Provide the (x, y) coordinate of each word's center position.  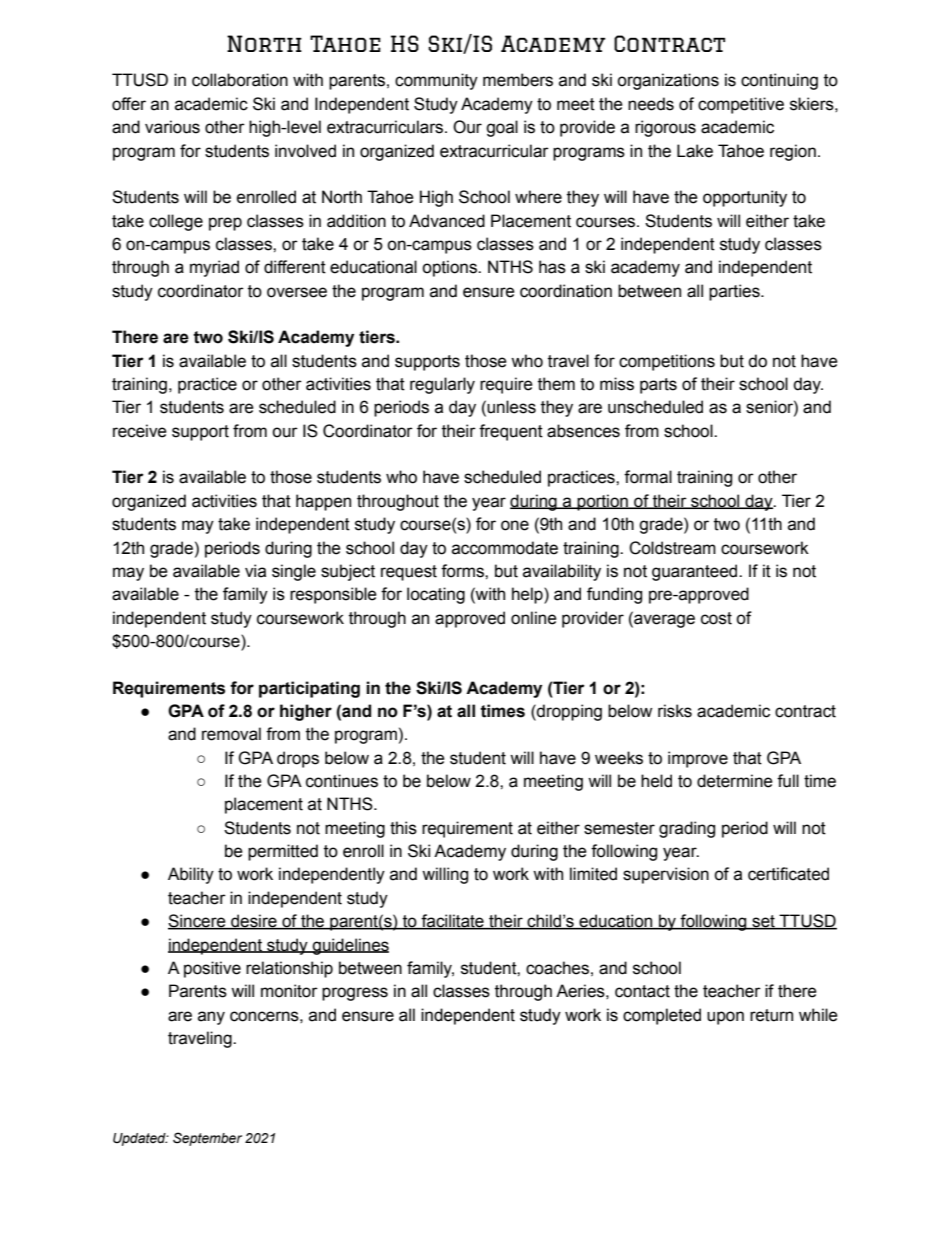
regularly (442, 385)
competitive (741, 105)
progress (355, 994)
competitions (667, 362)
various (172, 127)
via (255, 571)
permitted (283, 852)
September (207, 1139)
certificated (788, 874)
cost (716, 618)
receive (140, 431)
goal (502, 128)
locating (436, 595)
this (403, 828)
